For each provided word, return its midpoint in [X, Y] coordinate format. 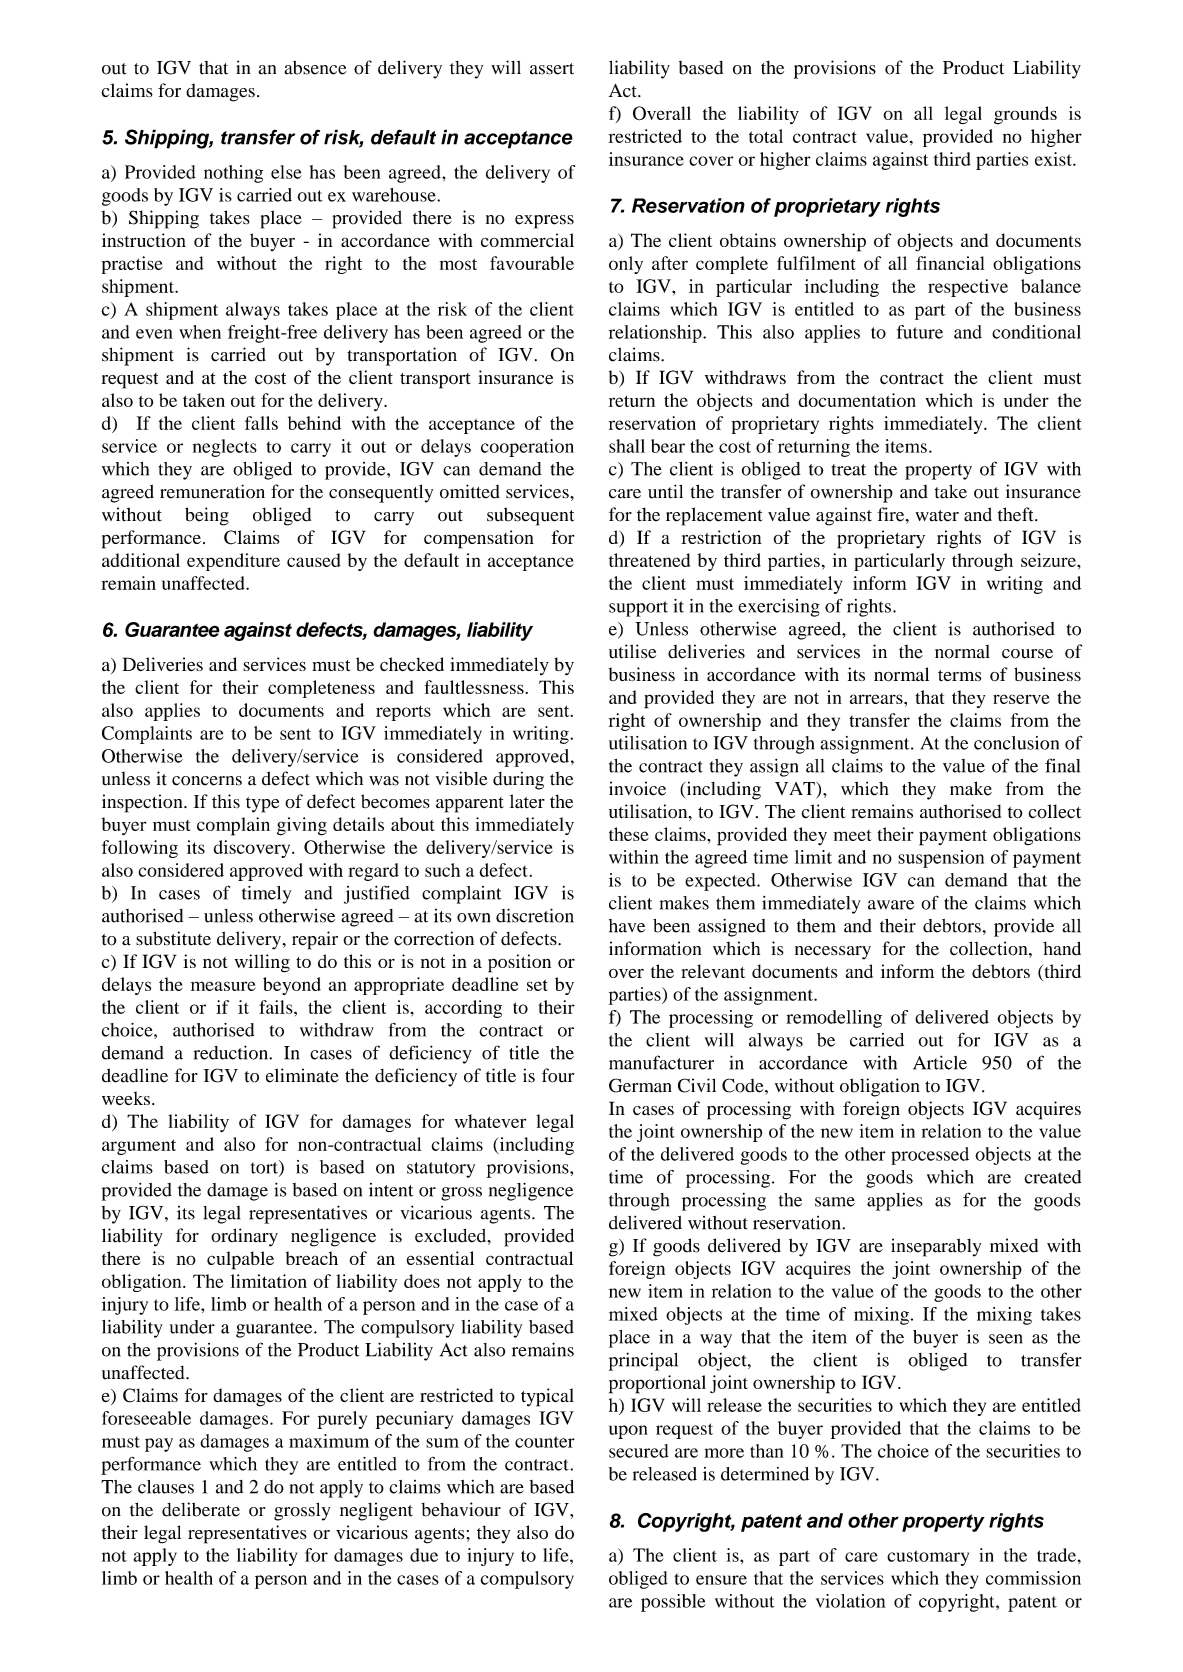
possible [673, 1603]
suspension [941, 859]
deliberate [201, 1509]
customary [928, 1558]
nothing [233, 174]
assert [552, 69]
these [629, 834]
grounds [1025, 115]
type [262, 805]
